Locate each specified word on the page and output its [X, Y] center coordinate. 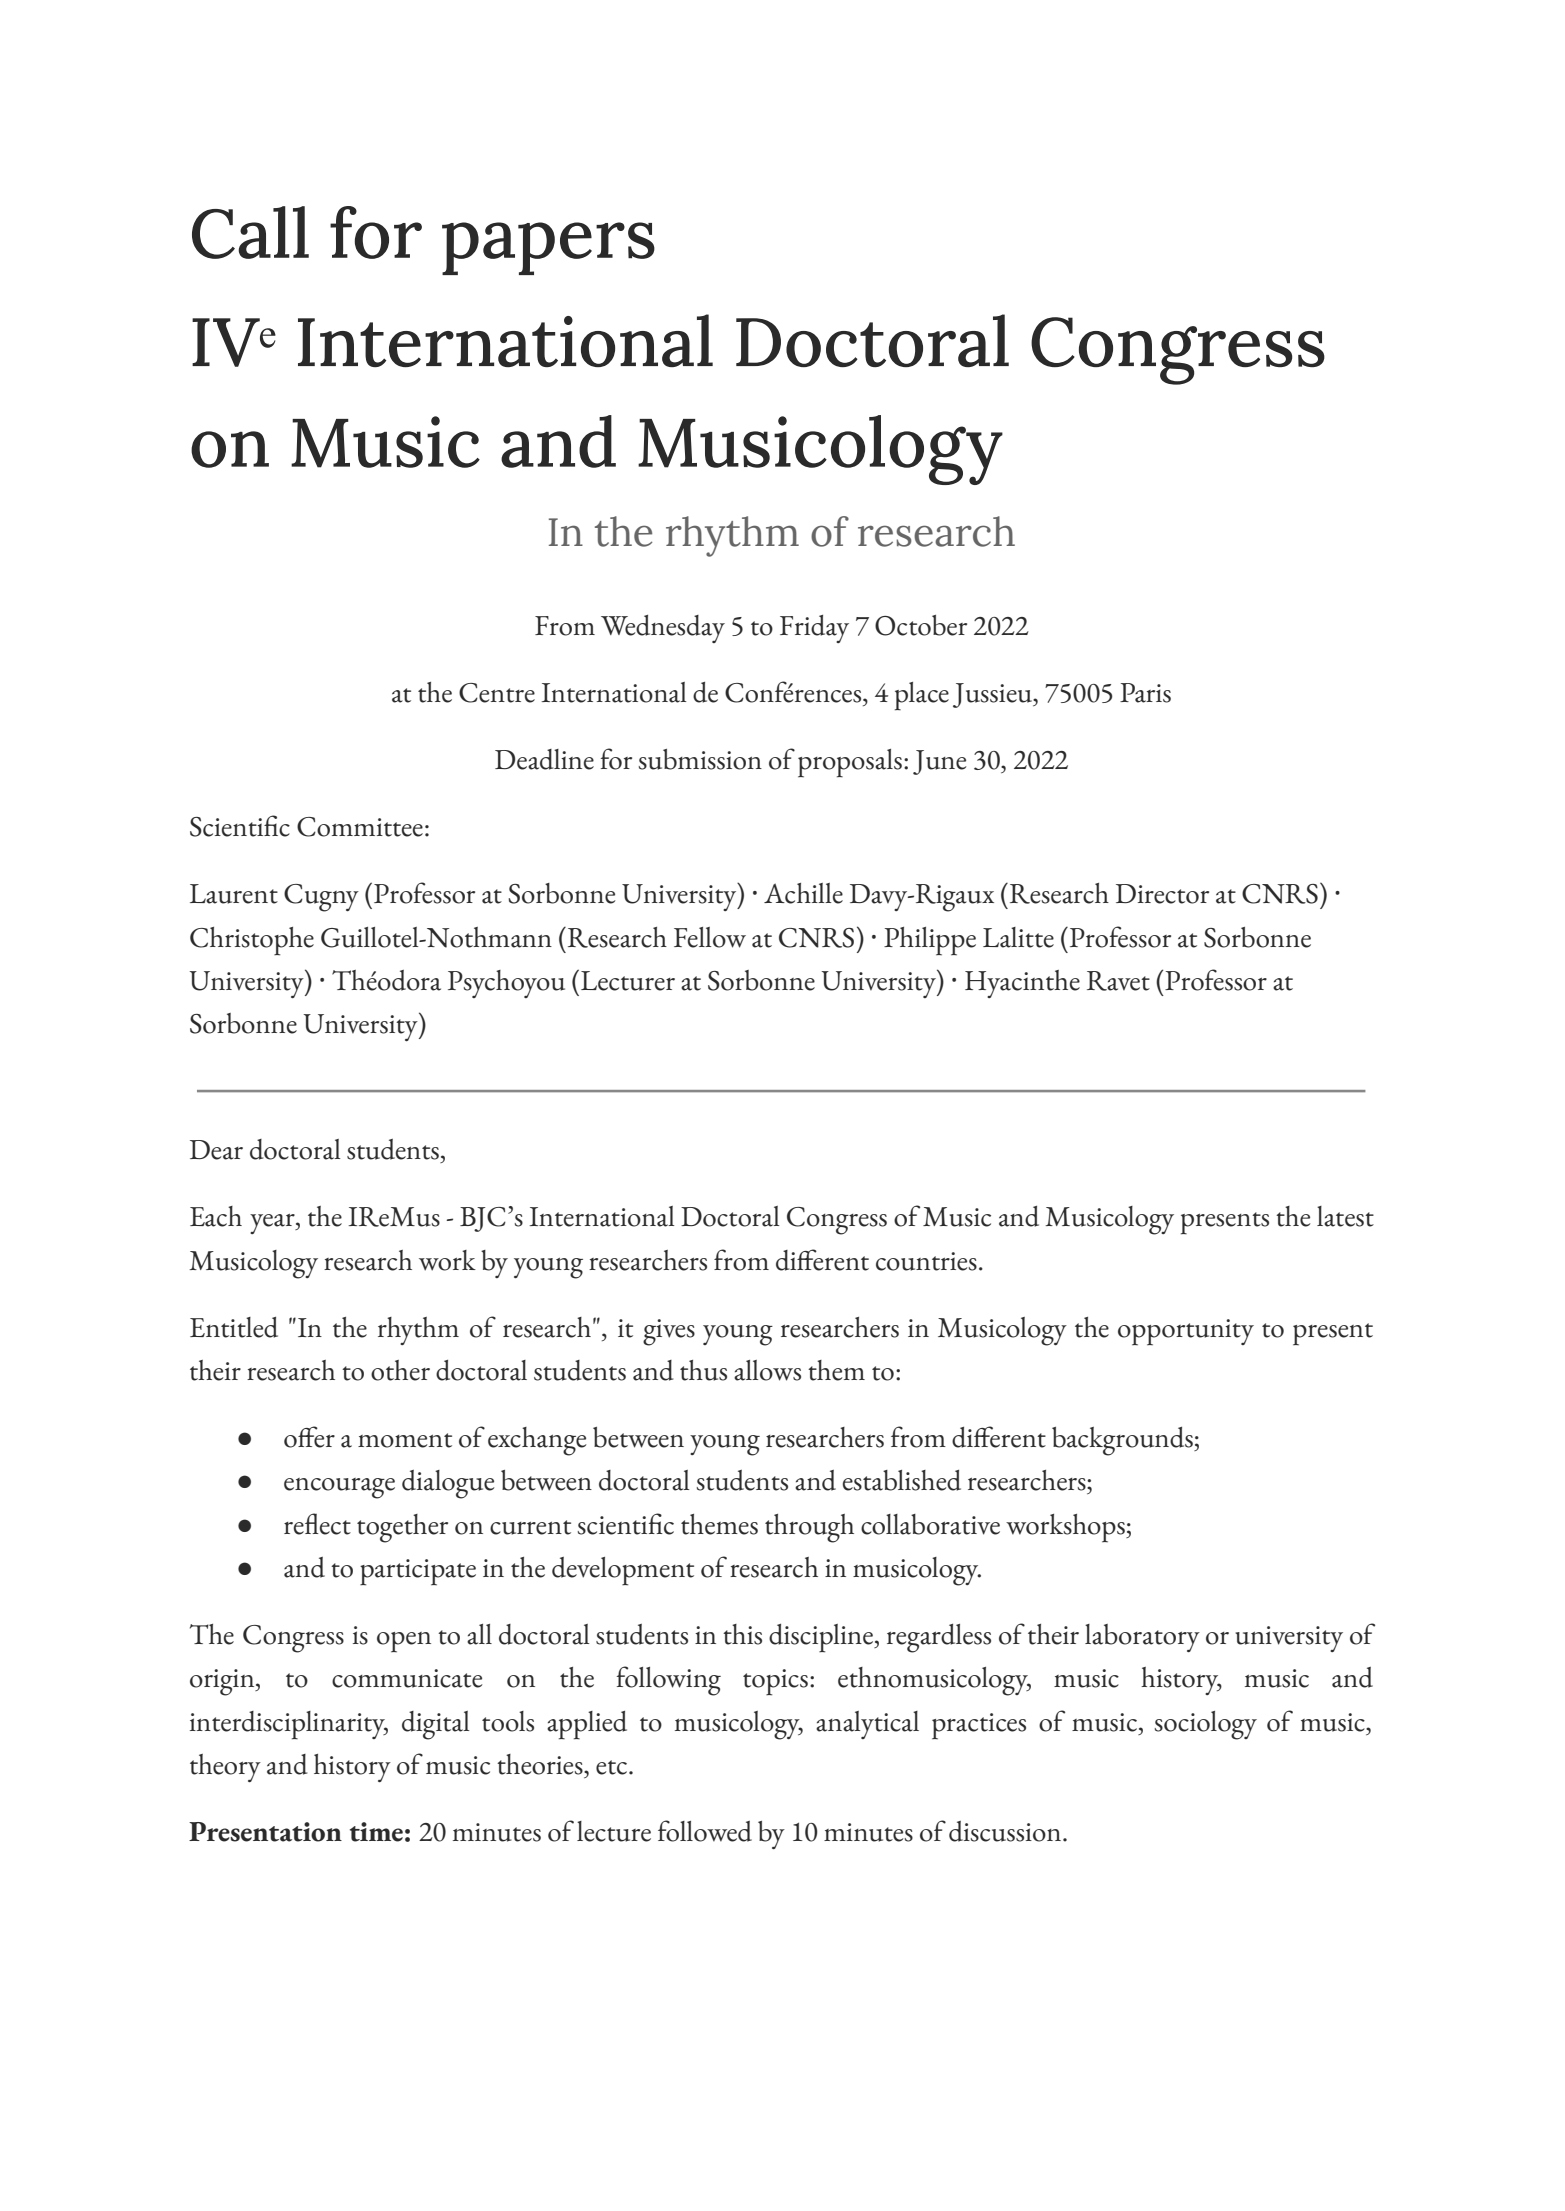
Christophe [252, 941]
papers [548, 248]
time [376, 1832]
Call [250, 232]
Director [1162, 894]
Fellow [710, 937]
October [921, 625]
